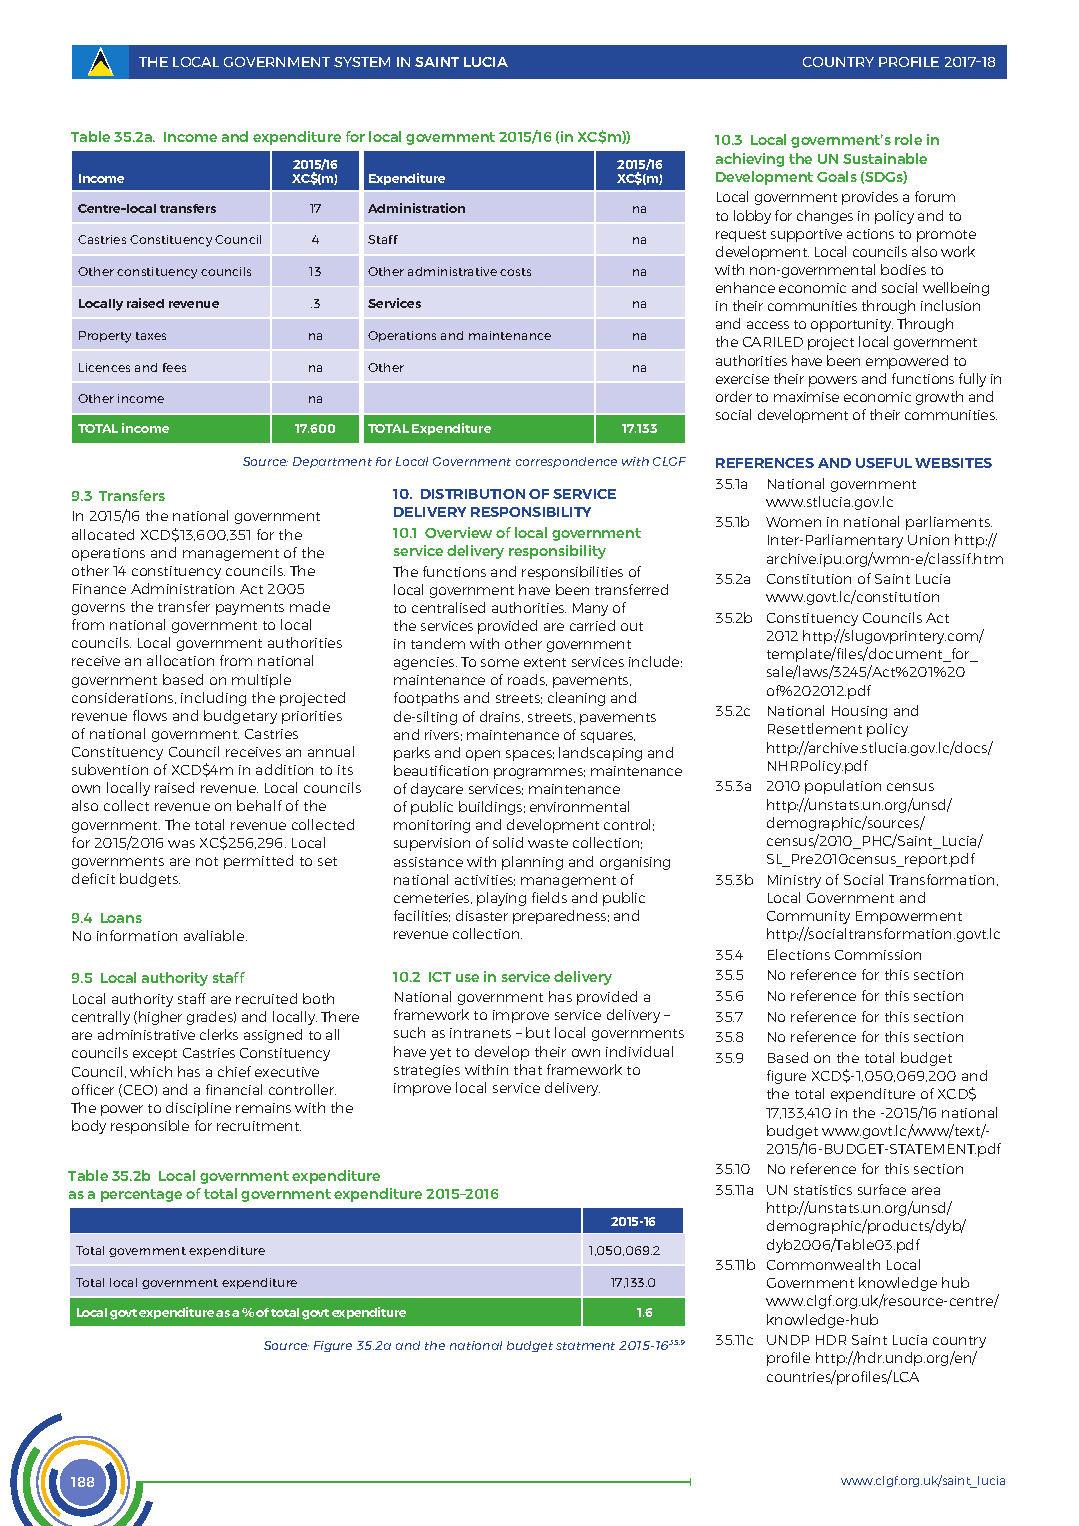 Image resolution: width=1079 pixels, height=1526 pixels. What do you see at coordinates (884, 463) in the screenshot?
I see `USEFUL` at bounding box center [884, 463].
